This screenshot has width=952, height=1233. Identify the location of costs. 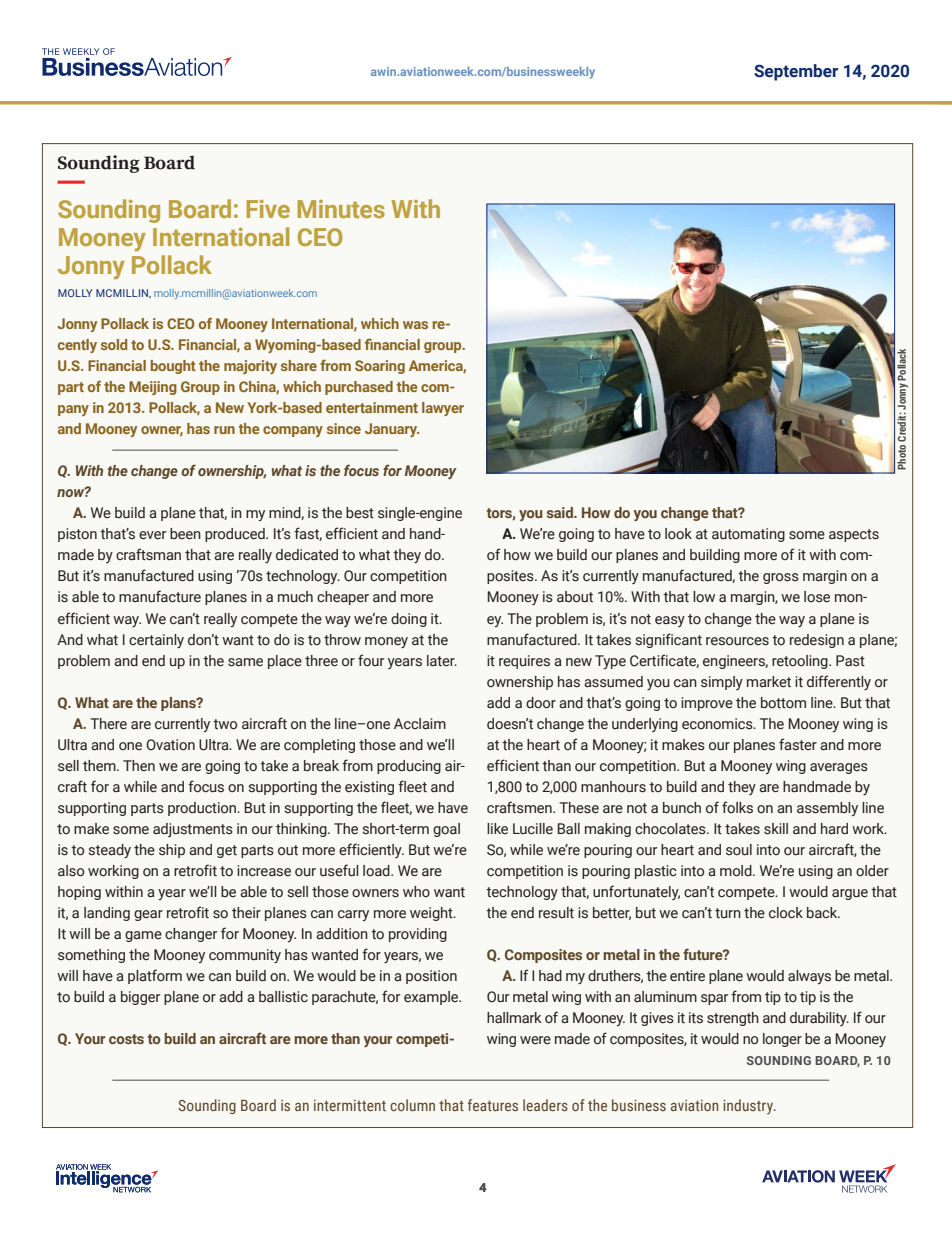
(126, 1039).
